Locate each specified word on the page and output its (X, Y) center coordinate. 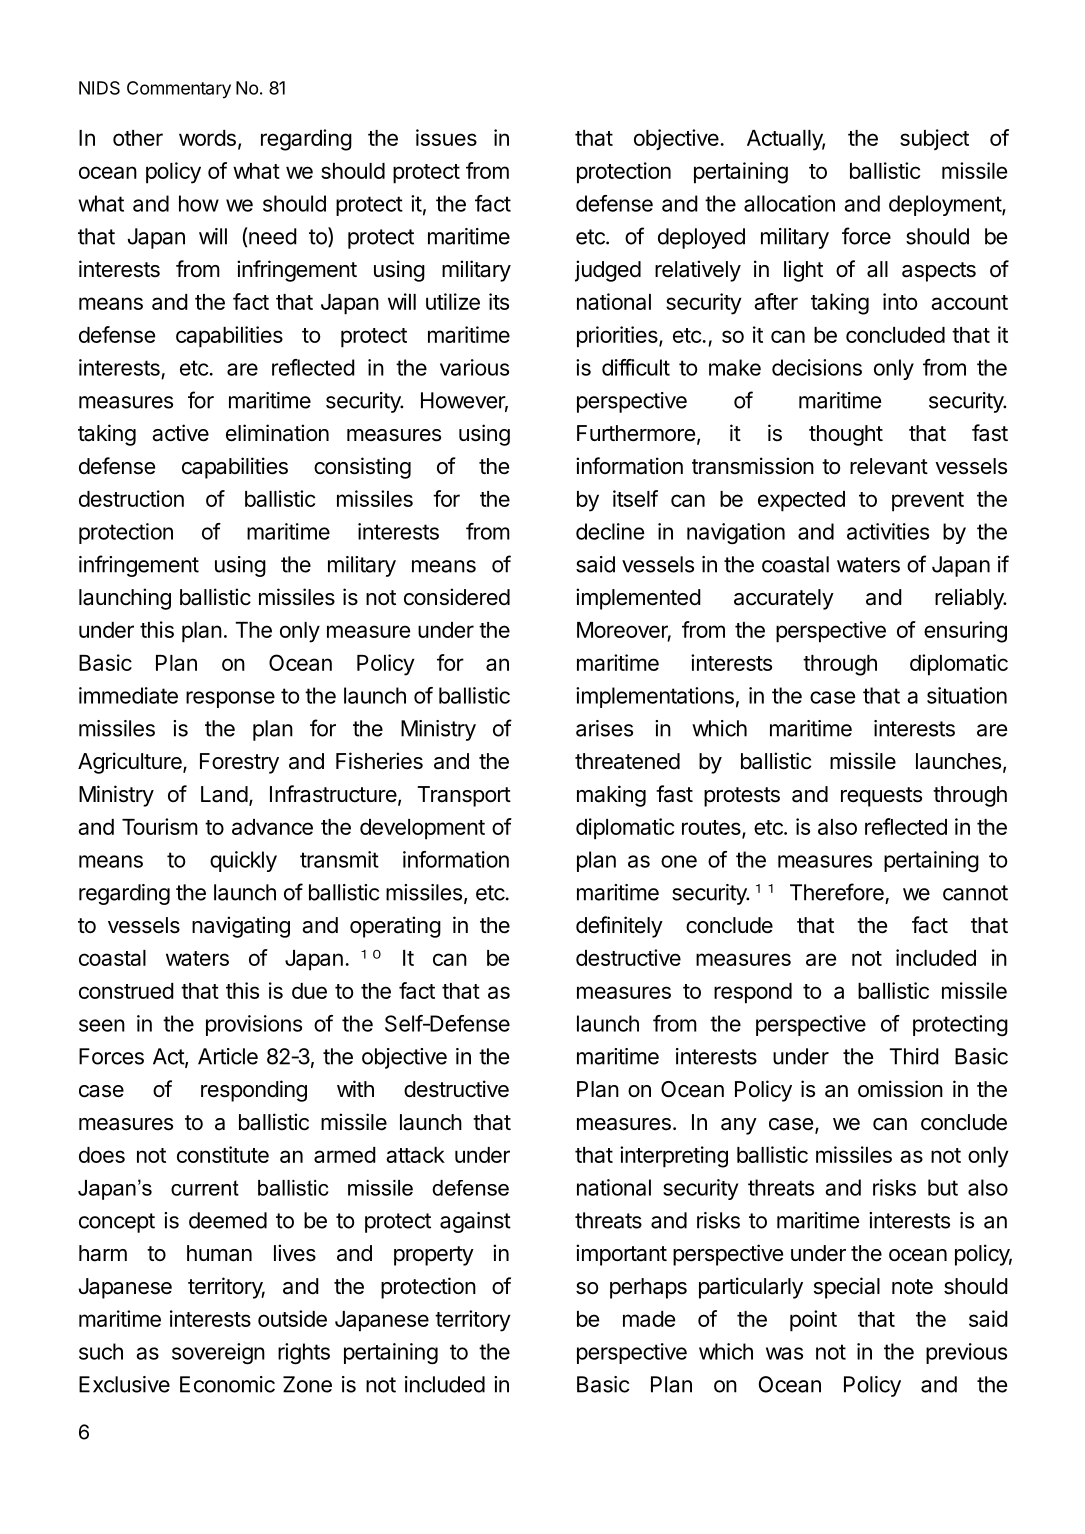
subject (934, 139)
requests (881, 797)
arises (604, 728)
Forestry (239, 763)
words (207, 138)
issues (446, 137)
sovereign (218, 1353)
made (649, 1319)
